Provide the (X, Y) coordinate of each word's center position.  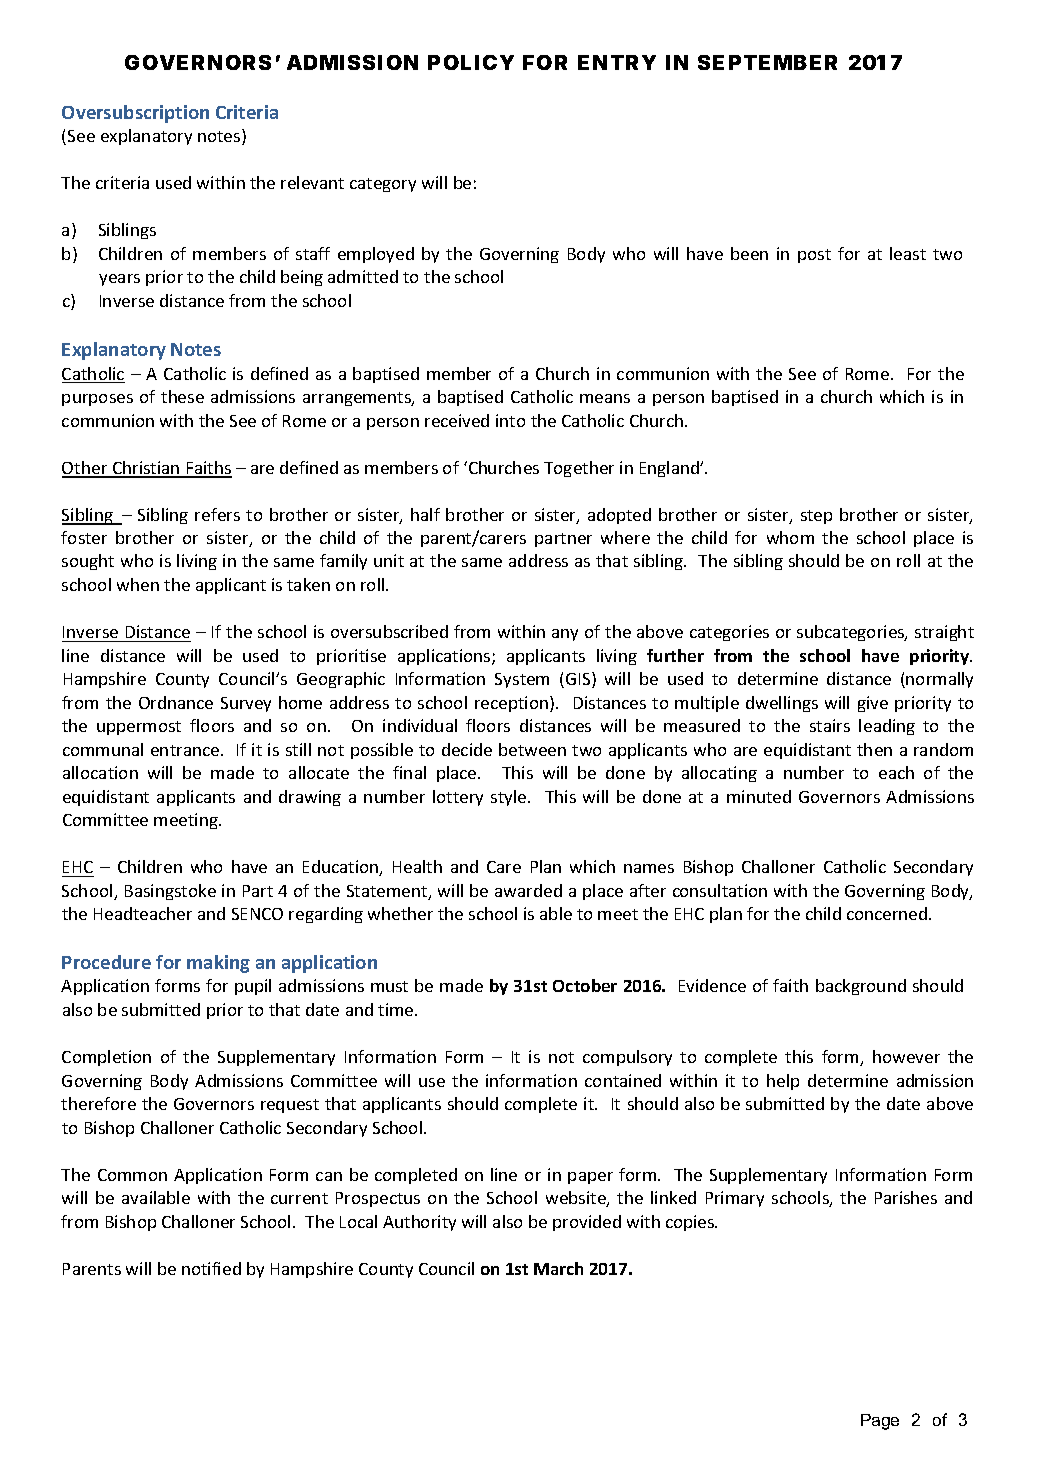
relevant (312, 182)
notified (211, 1268)
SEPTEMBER (767, 62)
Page (880, 1422)
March (558, 1268)
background (861, 987)
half (425, 514)
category (383, 185)
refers (217, 514)
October (585, 985)
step (816, 517)
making (218, 964)
